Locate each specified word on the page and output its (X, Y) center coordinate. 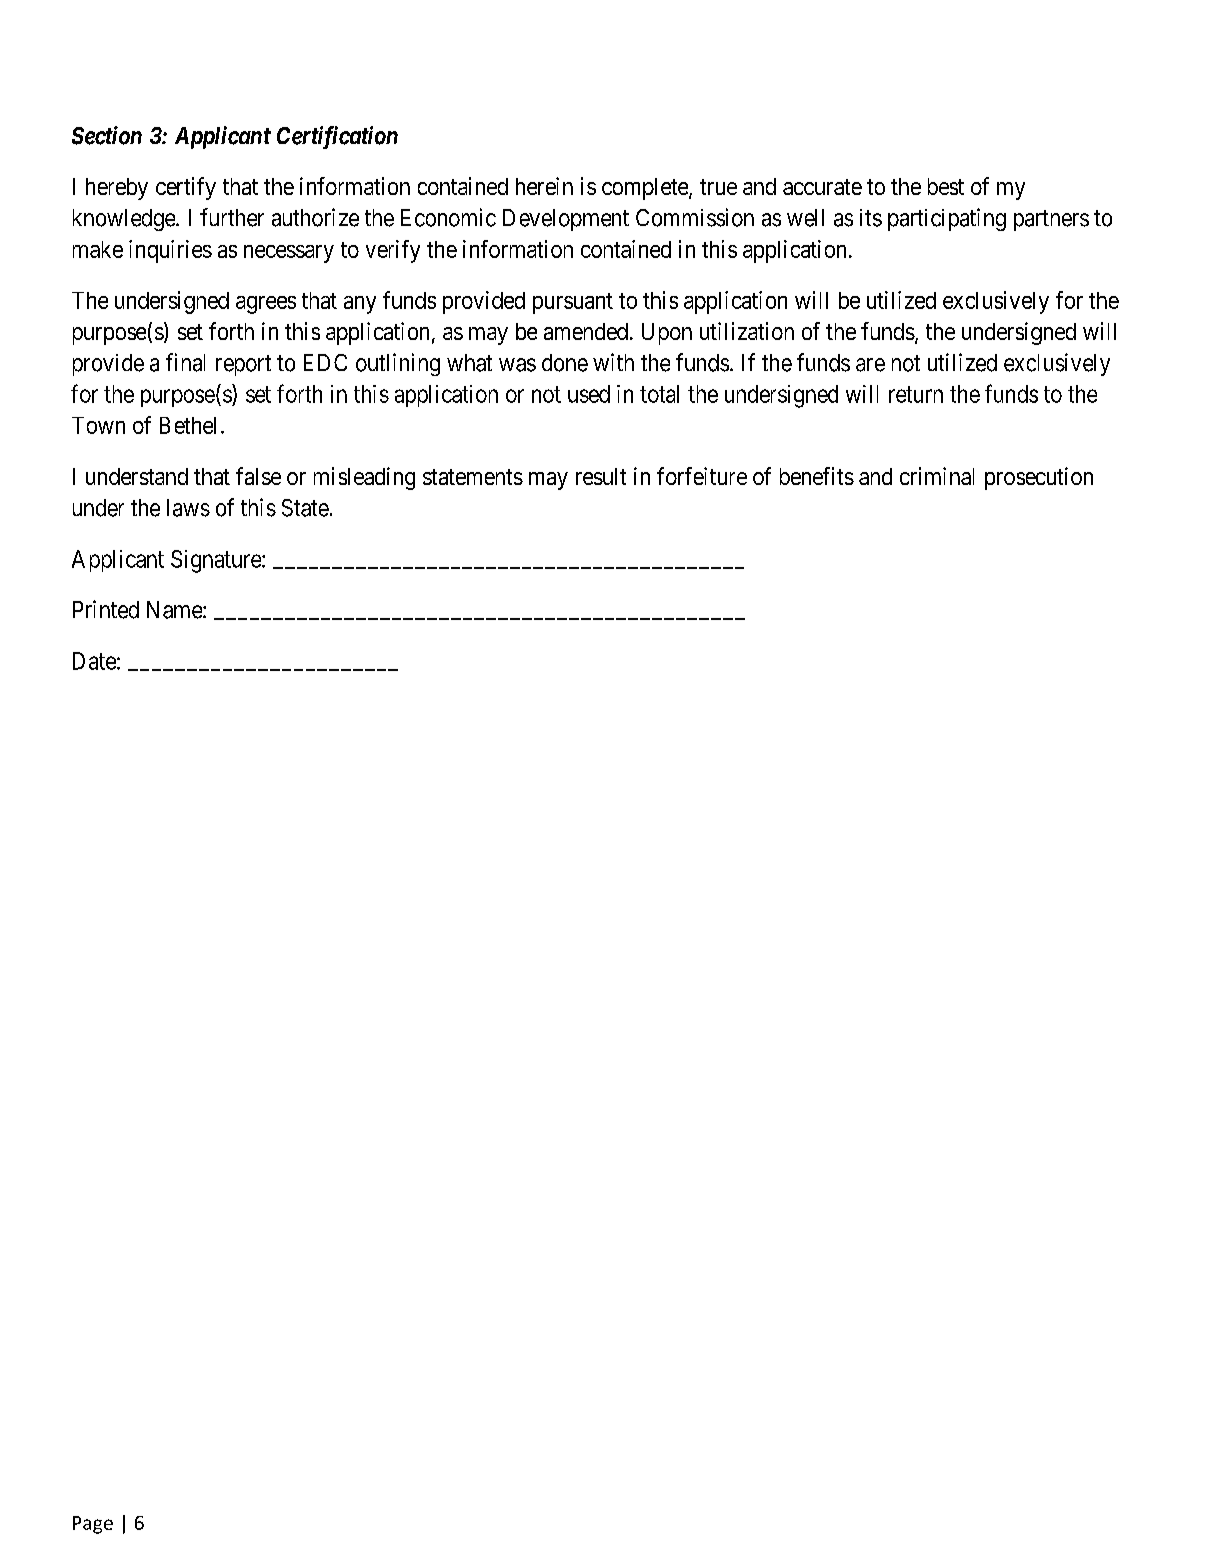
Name (175, 610)
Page (93, 1525)
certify (186, 188)
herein (544, 186)
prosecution (1039, 478)
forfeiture (702, 476)
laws (188, 508)
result (601, 476)
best (946, 186)
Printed (106, 609)
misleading (364, 478)
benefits (817, 476)
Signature (217, 561)
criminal (937, 476)
